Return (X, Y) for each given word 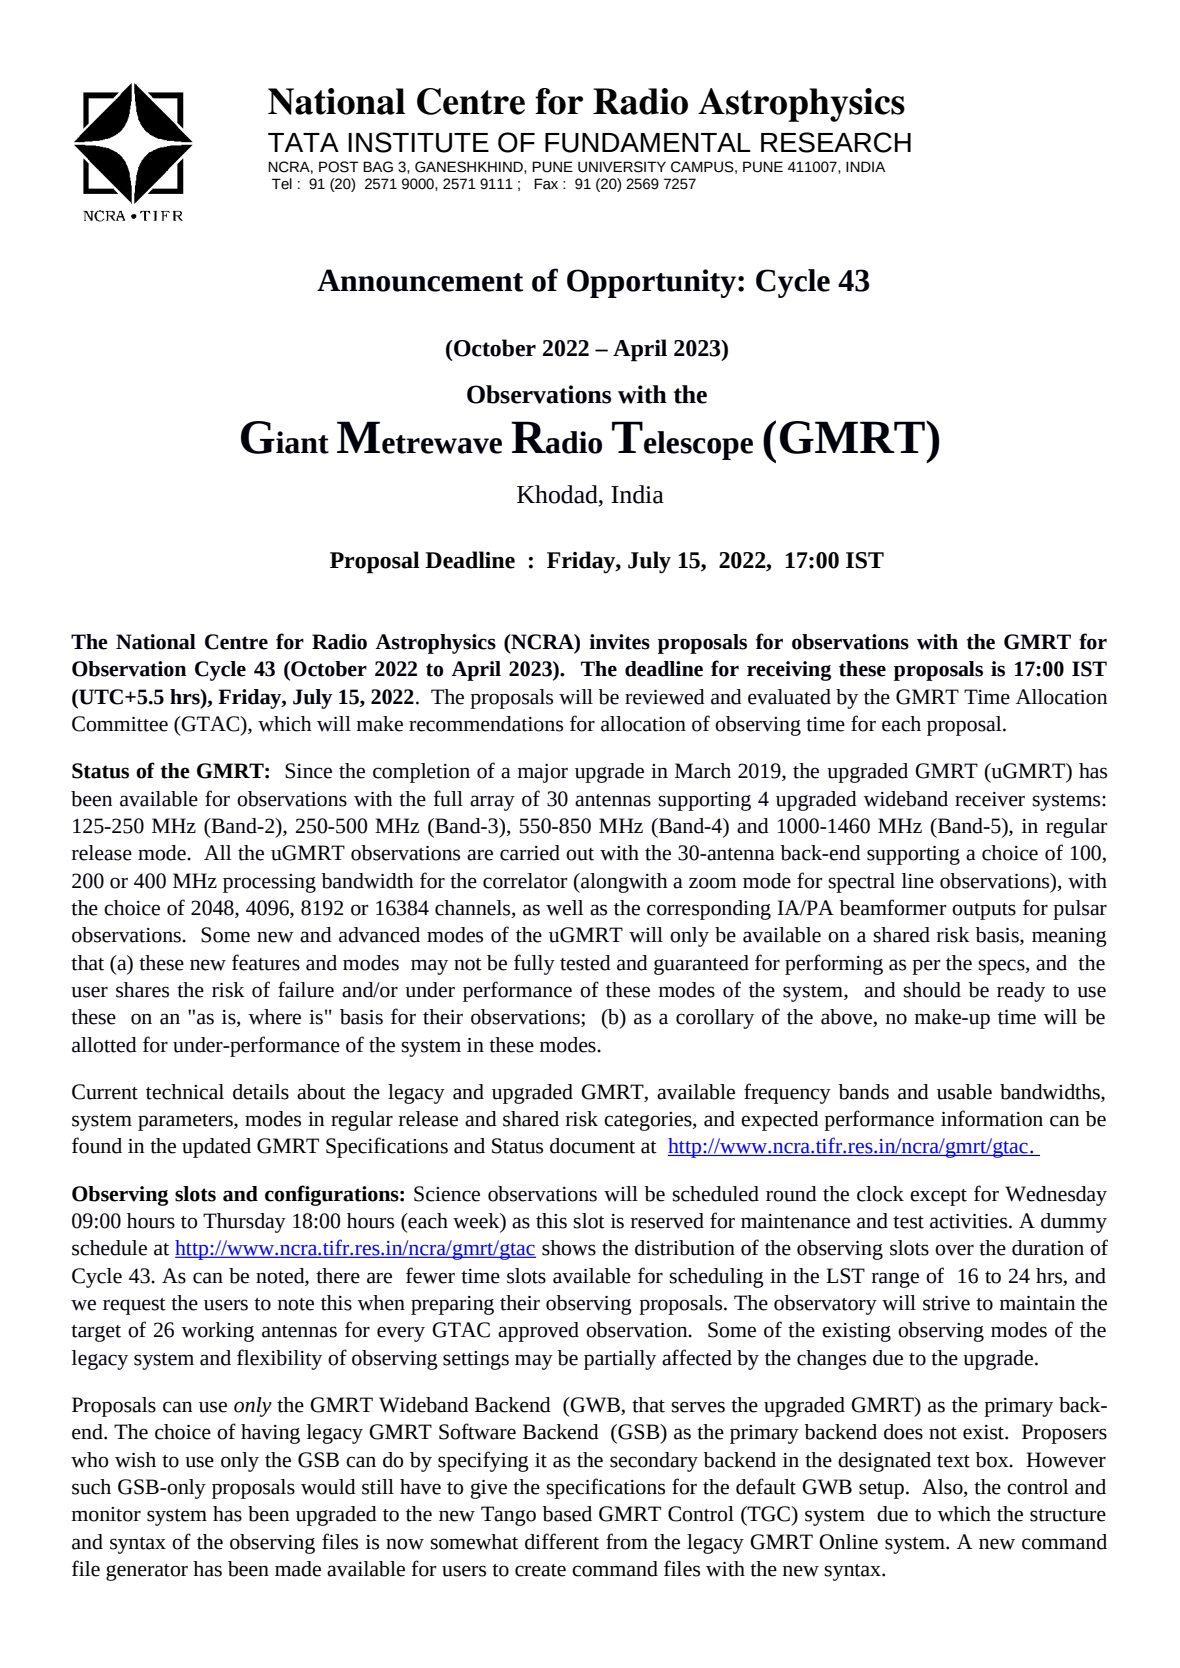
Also (943, 1488)
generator (147, 1572)
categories (649, 1121)
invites (619, 642)
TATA (303, 142)
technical (185, 1092)
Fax (546, 184)
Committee (120, 724)
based (567, 1514)
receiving (789, 671)
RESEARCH (836, 142)
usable (964, 1092)
